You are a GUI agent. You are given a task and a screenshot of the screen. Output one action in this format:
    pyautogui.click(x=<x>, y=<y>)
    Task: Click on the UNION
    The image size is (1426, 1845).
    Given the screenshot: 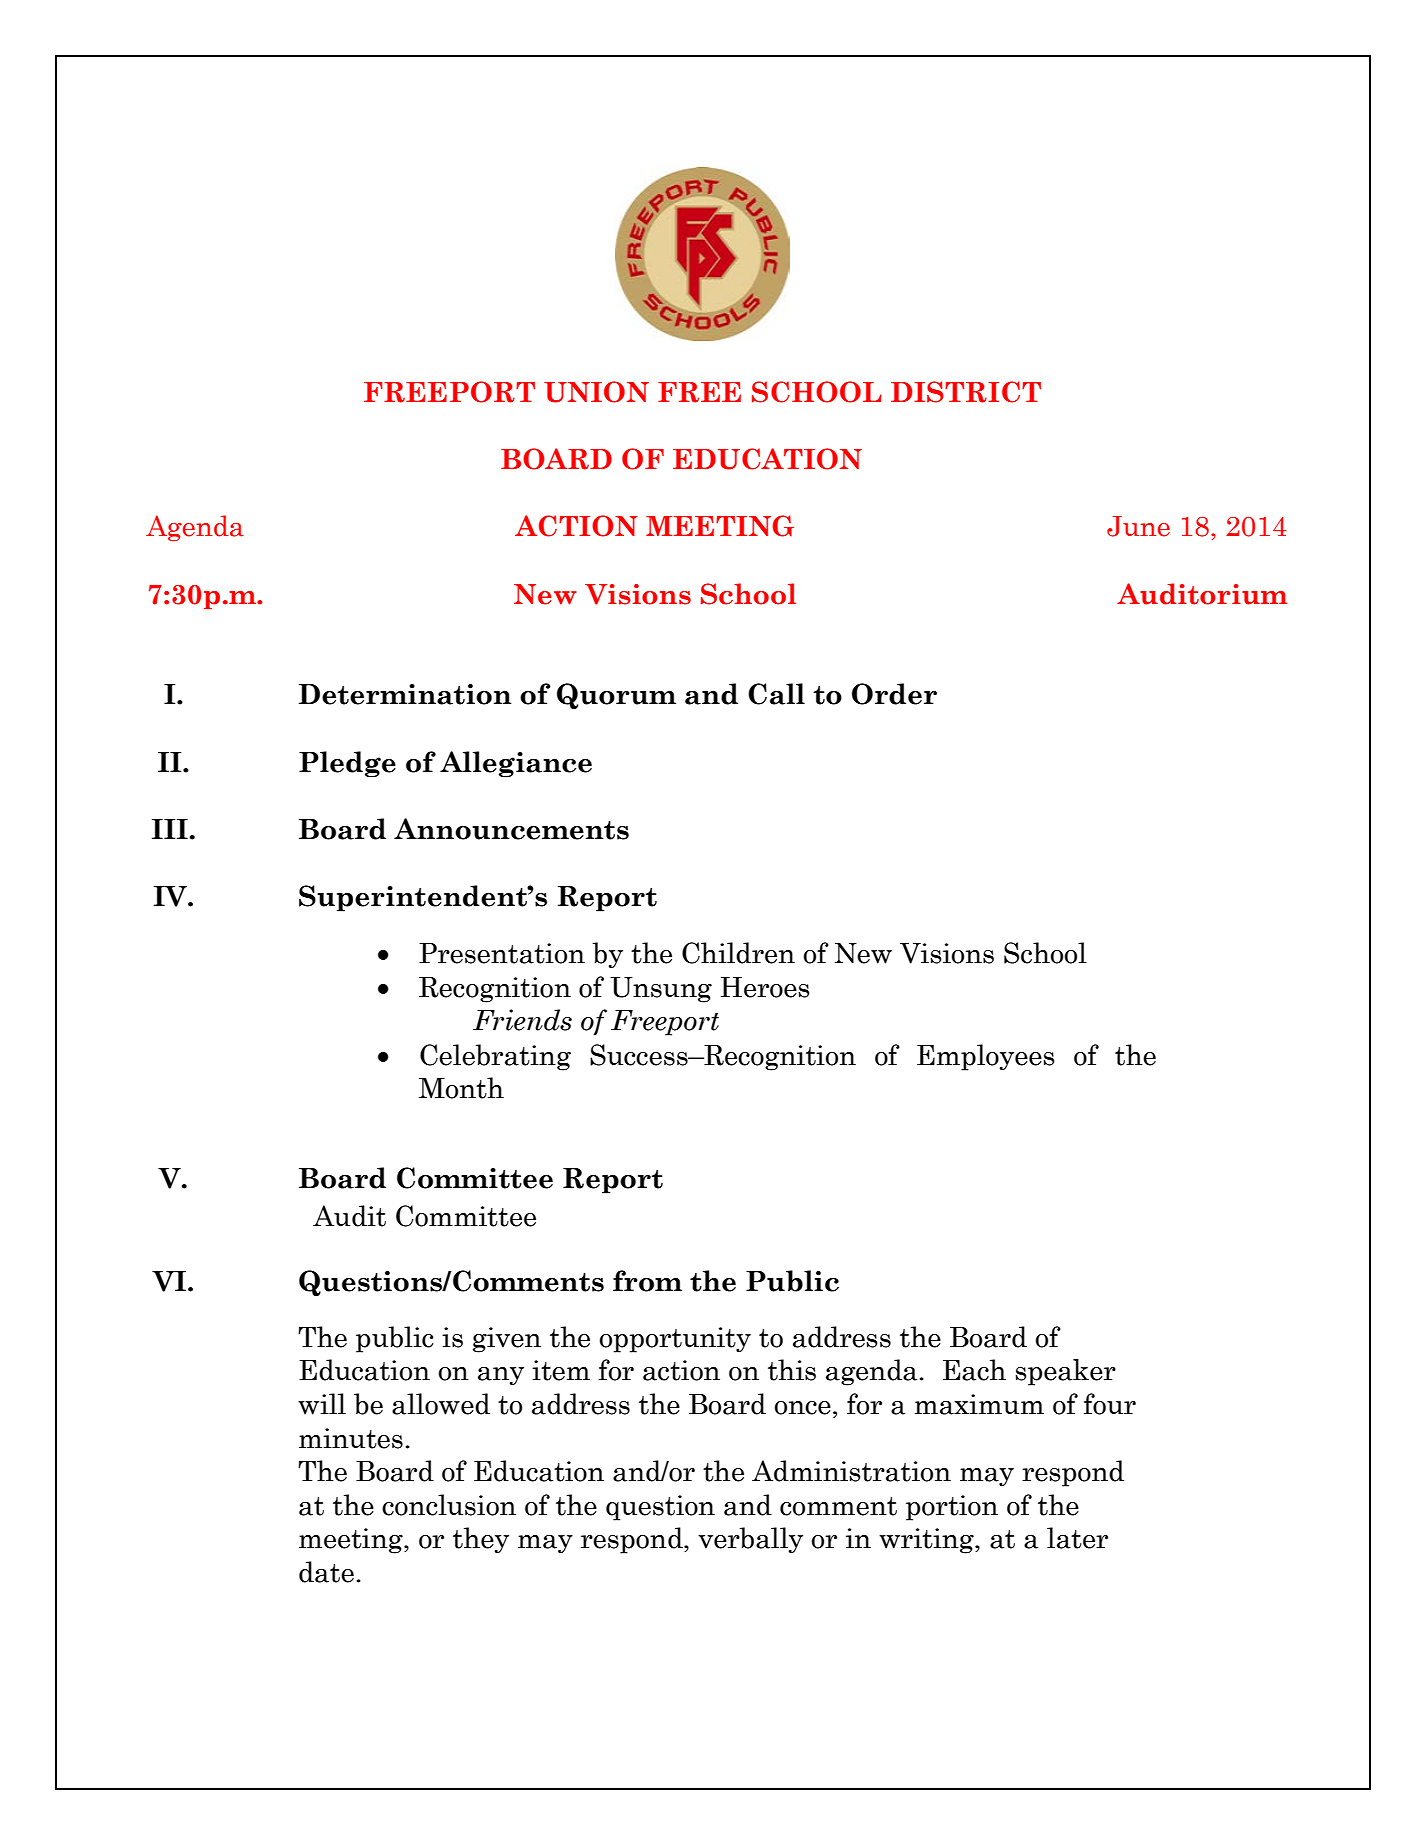 What is the action you would take?
    pyautogui.click(x=596, y=392)
